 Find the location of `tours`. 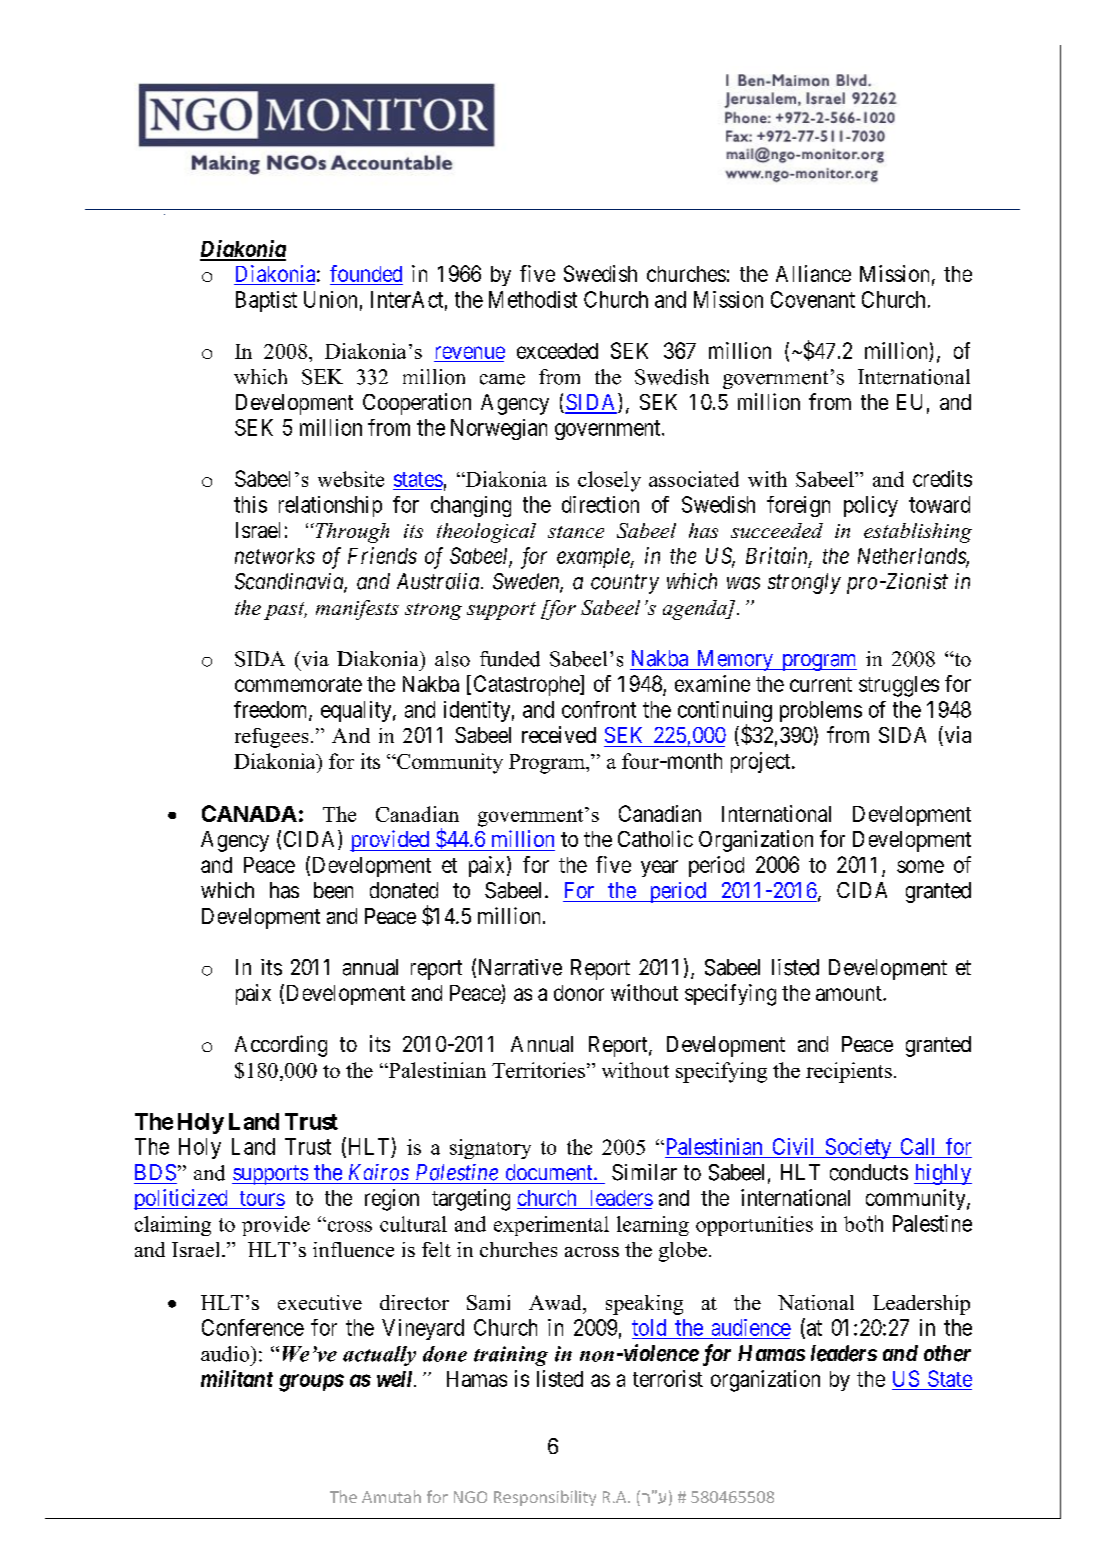

tours is located at coordinates (262, 1198).
